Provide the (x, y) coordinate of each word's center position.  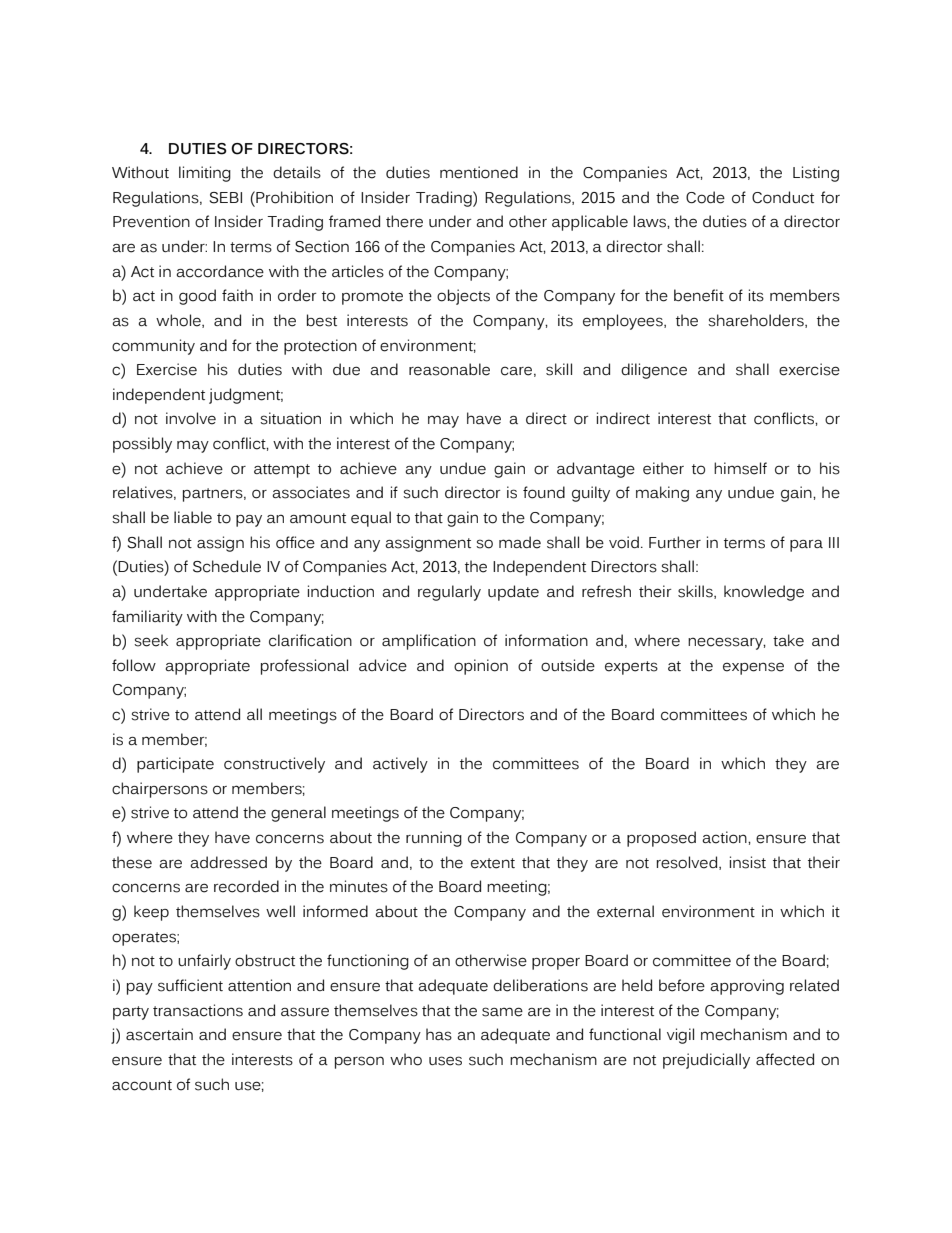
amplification (429, 642)
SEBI (226, 198)
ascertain (159, 1034)
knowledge (764, 593)
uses (445, 1061)
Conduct (783, 197)
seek (151, 640)
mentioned (479, 172)
